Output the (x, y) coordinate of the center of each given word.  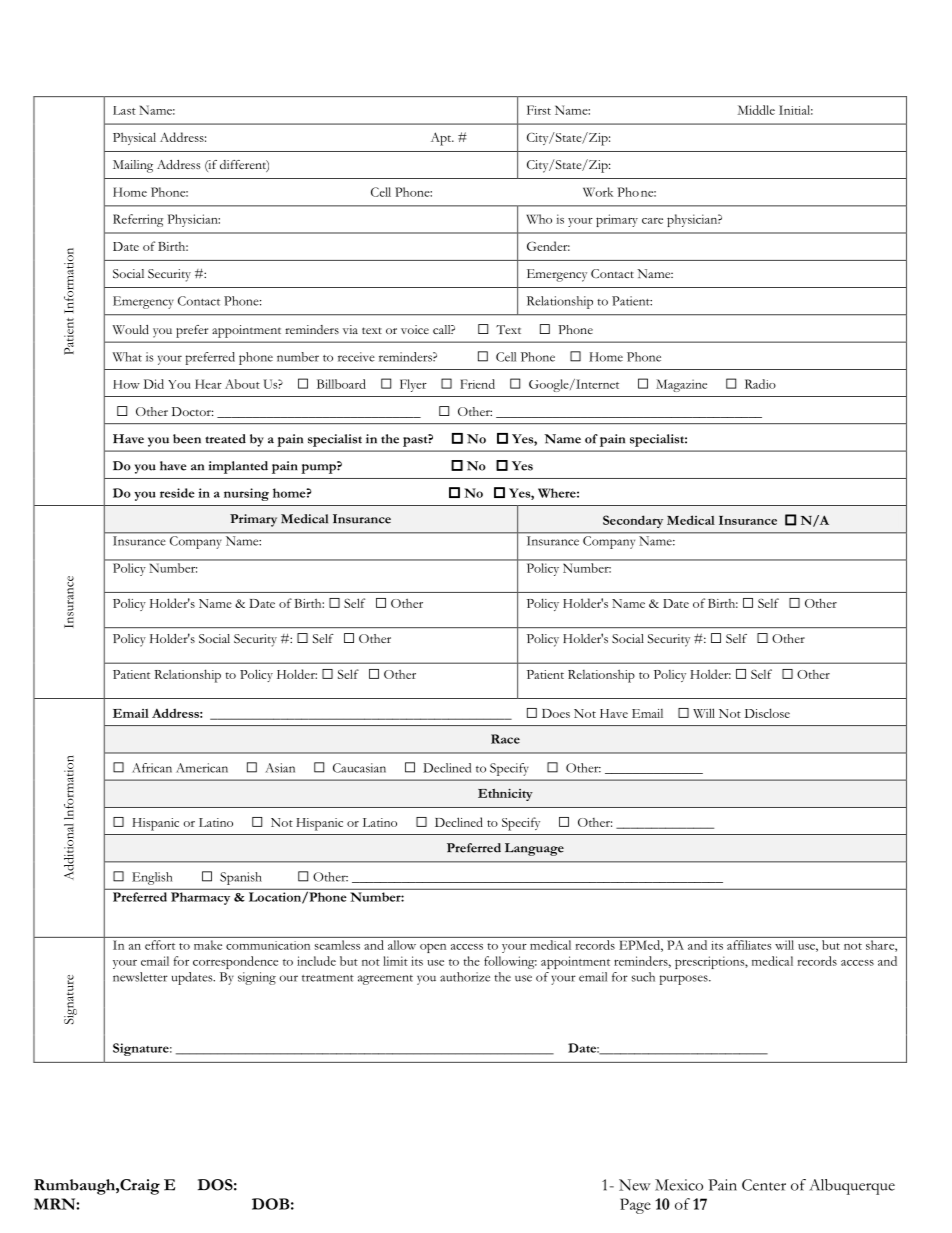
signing (257, 978)
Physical (134, 138)
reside (177, 493)
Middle (756, 110)
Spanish (241, 878)
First (539, 110)
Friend (477, 384)
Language (534, 849)
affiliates (749, 945)
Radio (760, 384)
